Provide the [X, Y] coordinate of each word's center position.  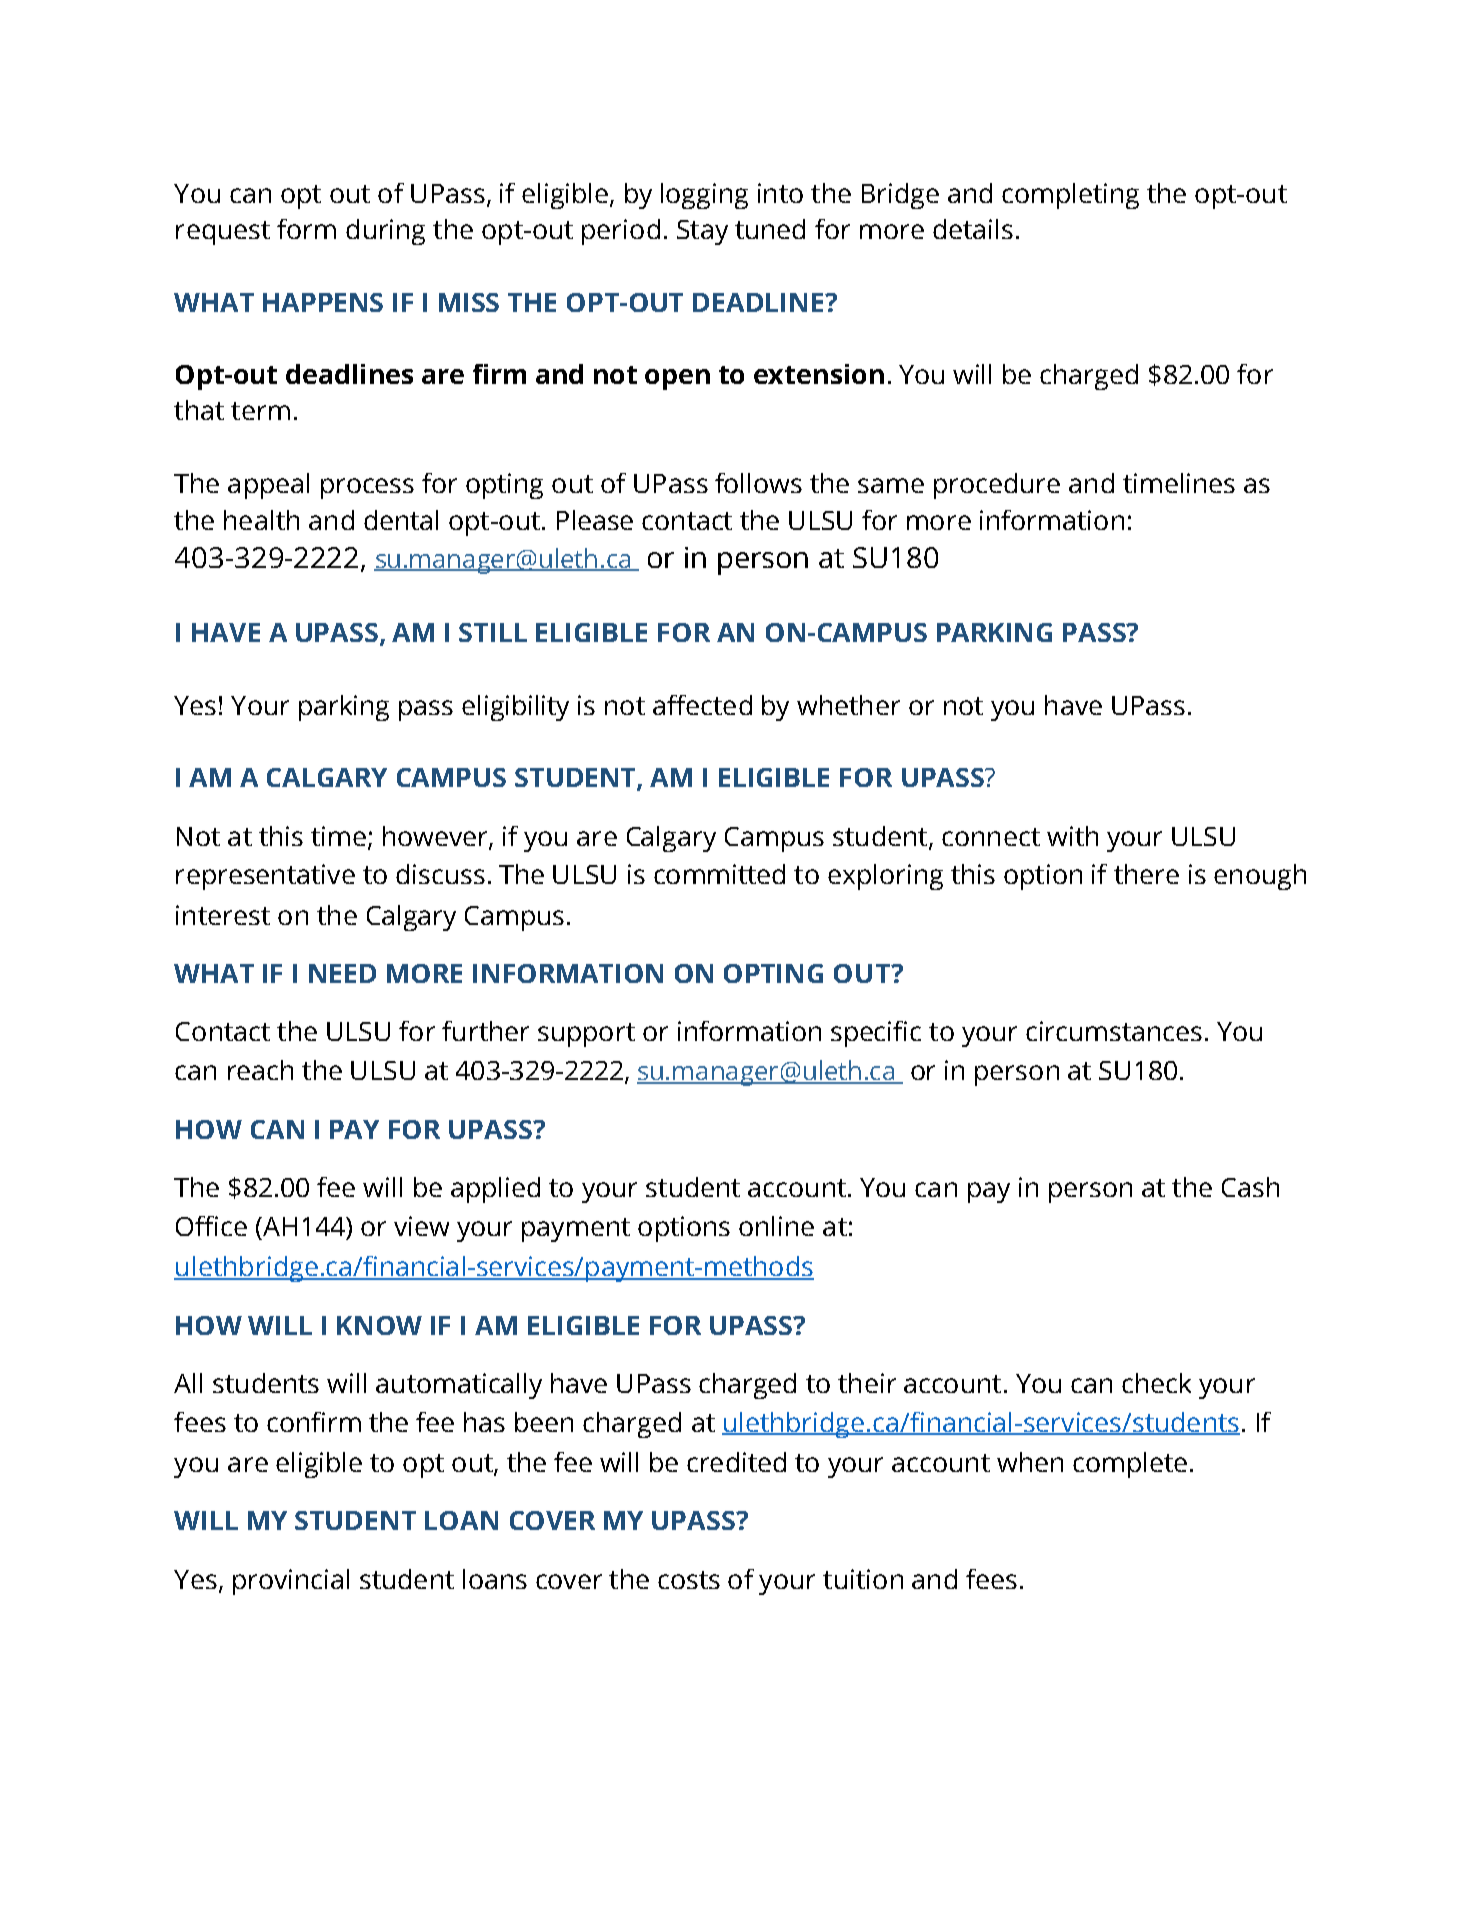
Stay [702, 232]
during [385, 232]
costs [689, 1580]
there [1146, 874]
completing [1070, 196]
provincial [291, 1582]
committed [719, 874]
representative [265, 877]
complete [1130, 1465]
